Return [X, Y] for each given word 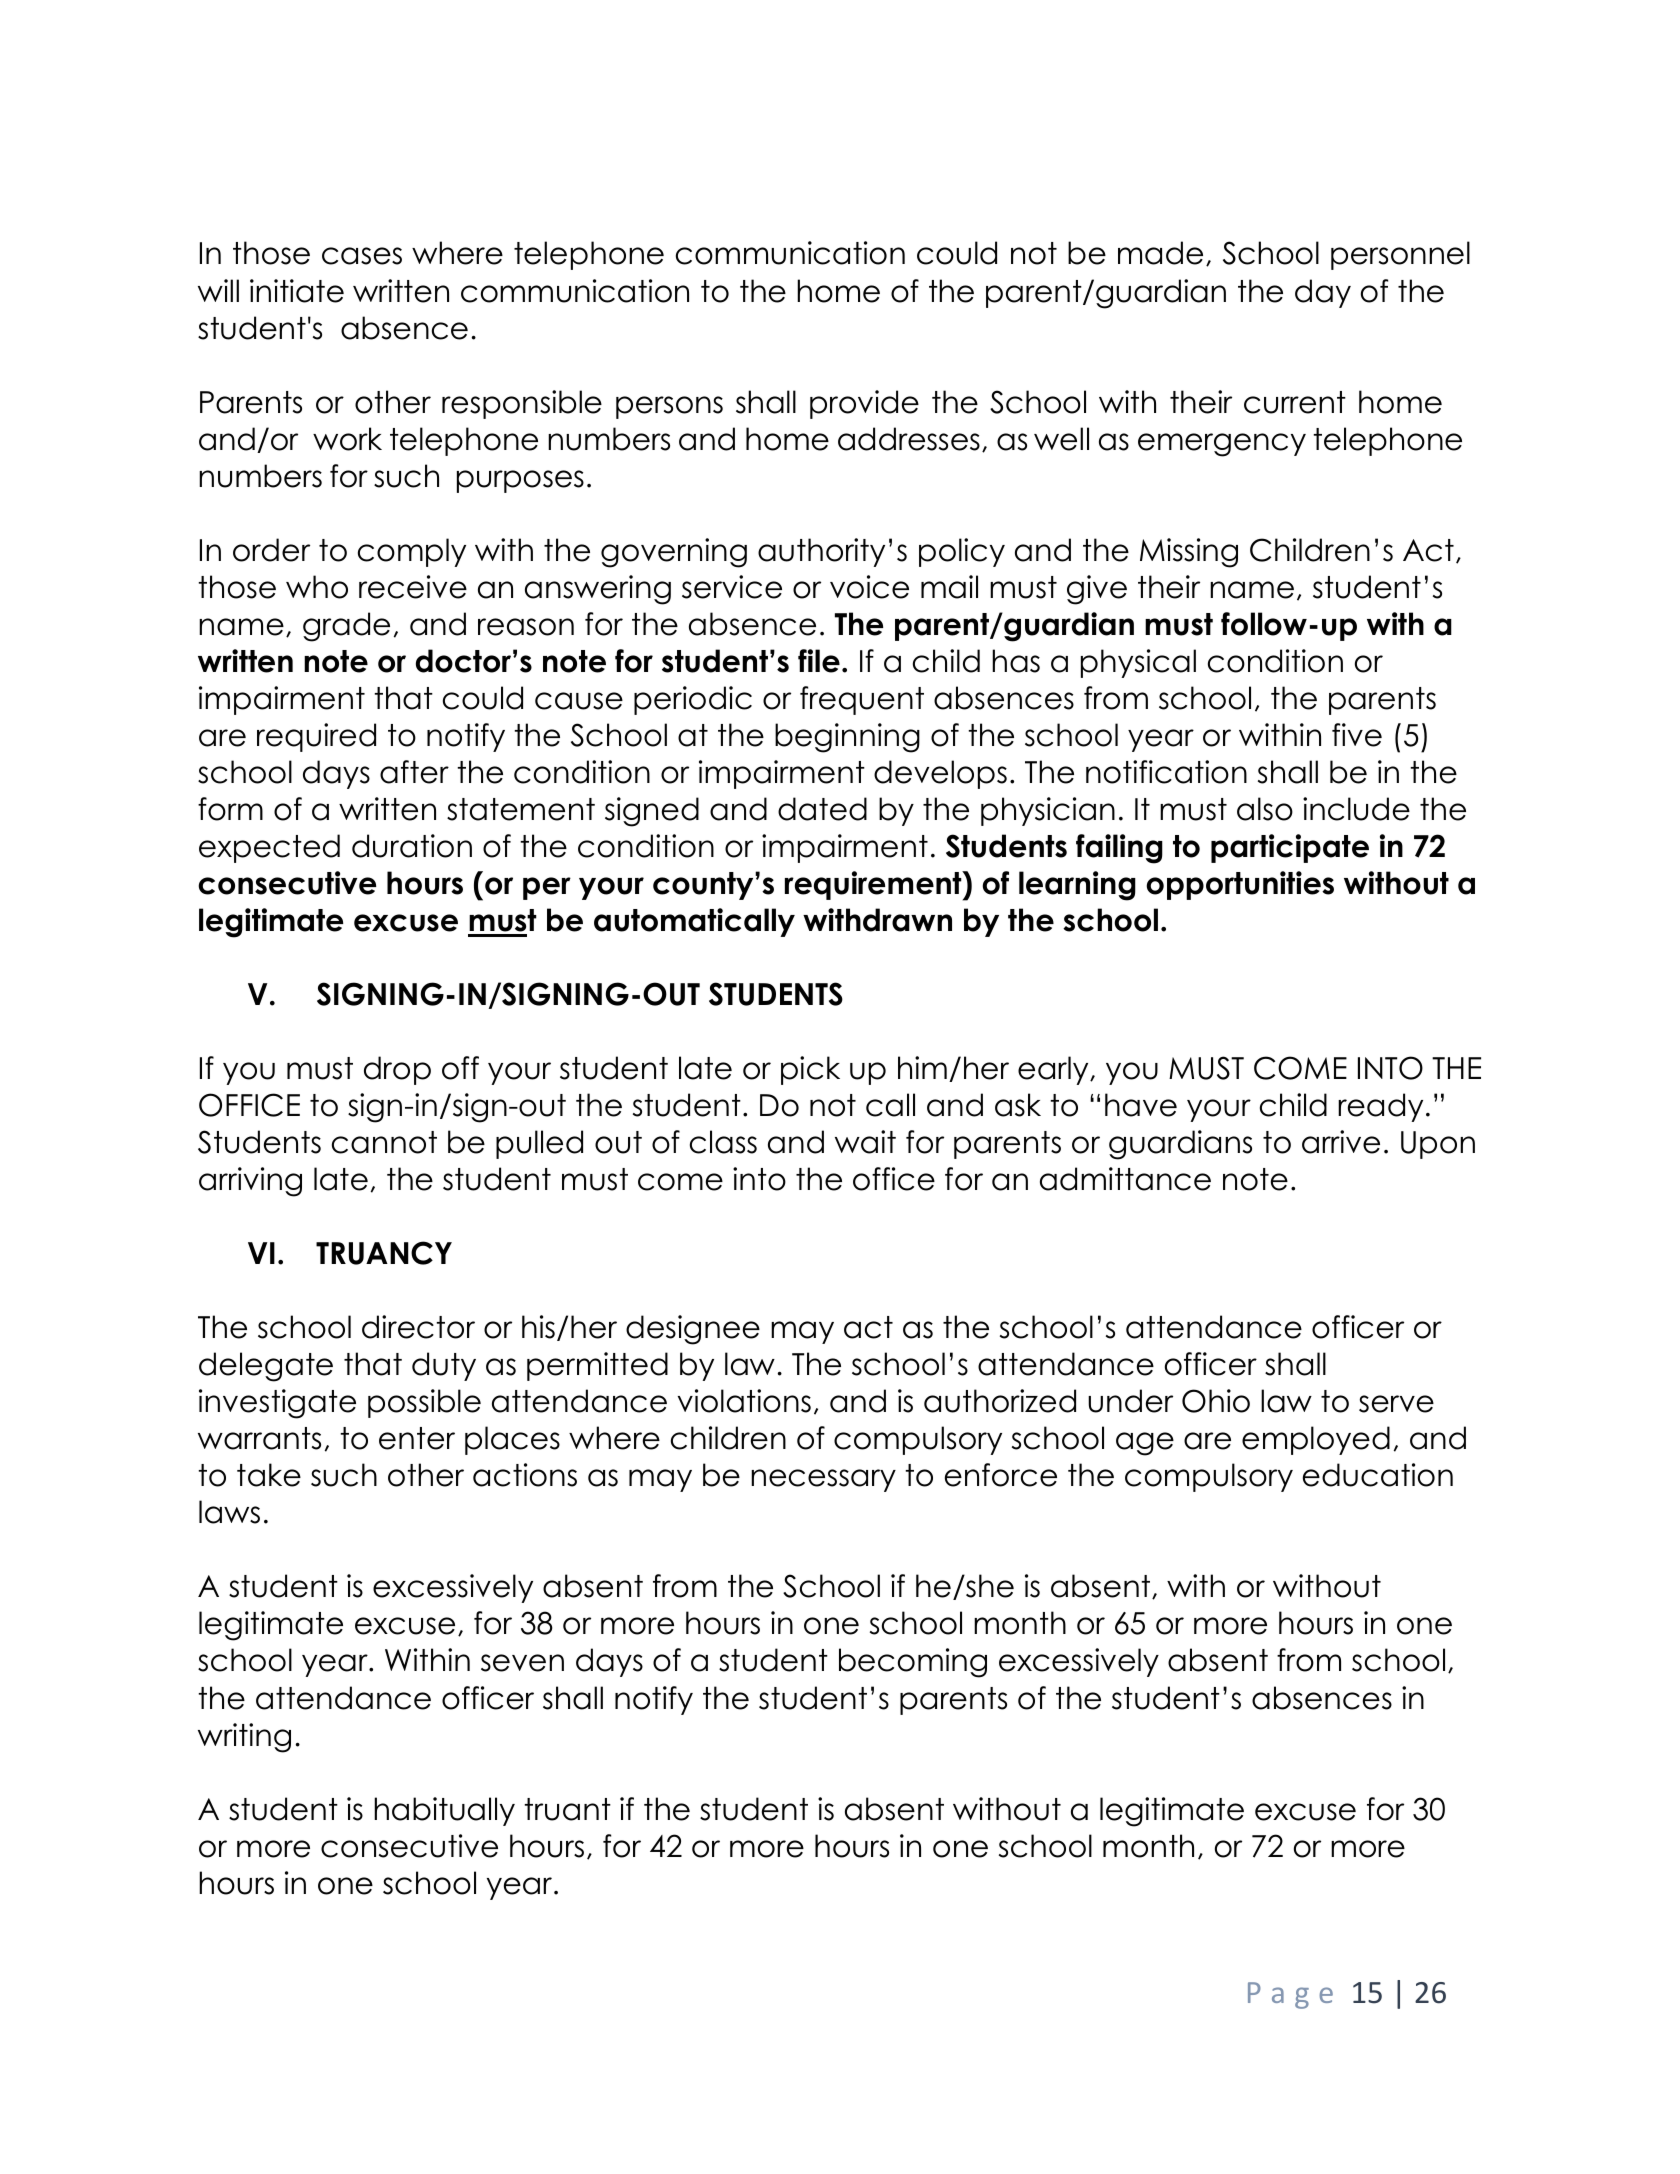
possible [424, 1403]
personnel [1400, 255]
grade [346, 627]
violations [744, 1401]
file [819, 661]
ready [1380, 1107]
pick [810, 1070]
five [1357, 735]
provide [864, 404]
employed [1316, 1440]
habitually [444, 1811]
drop [397, 1070]
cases [362, 256]
